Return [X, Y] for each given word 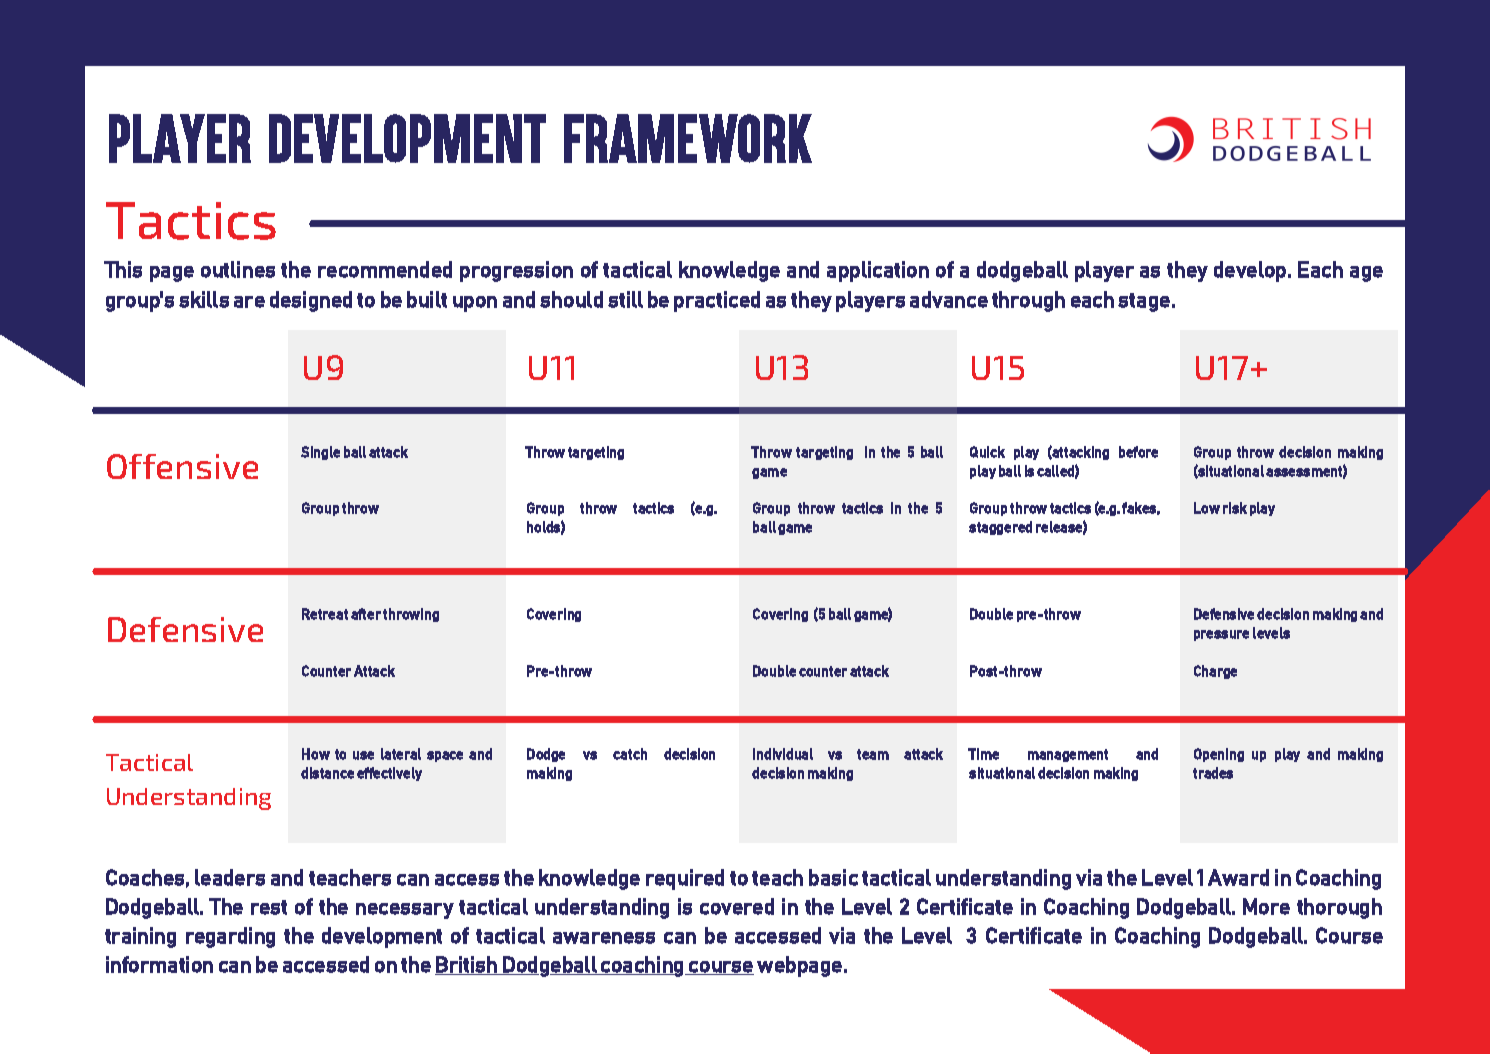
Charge [1215, 672]
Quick [987, 452]
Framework [688, 138]
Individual [783, 754]
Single [320, 453]
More [1266, 906]
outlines [238, 269]
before [1138, 452]
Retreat [325, 614]
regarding [230, 937]
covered [737, 906]
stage [1144, 302]
